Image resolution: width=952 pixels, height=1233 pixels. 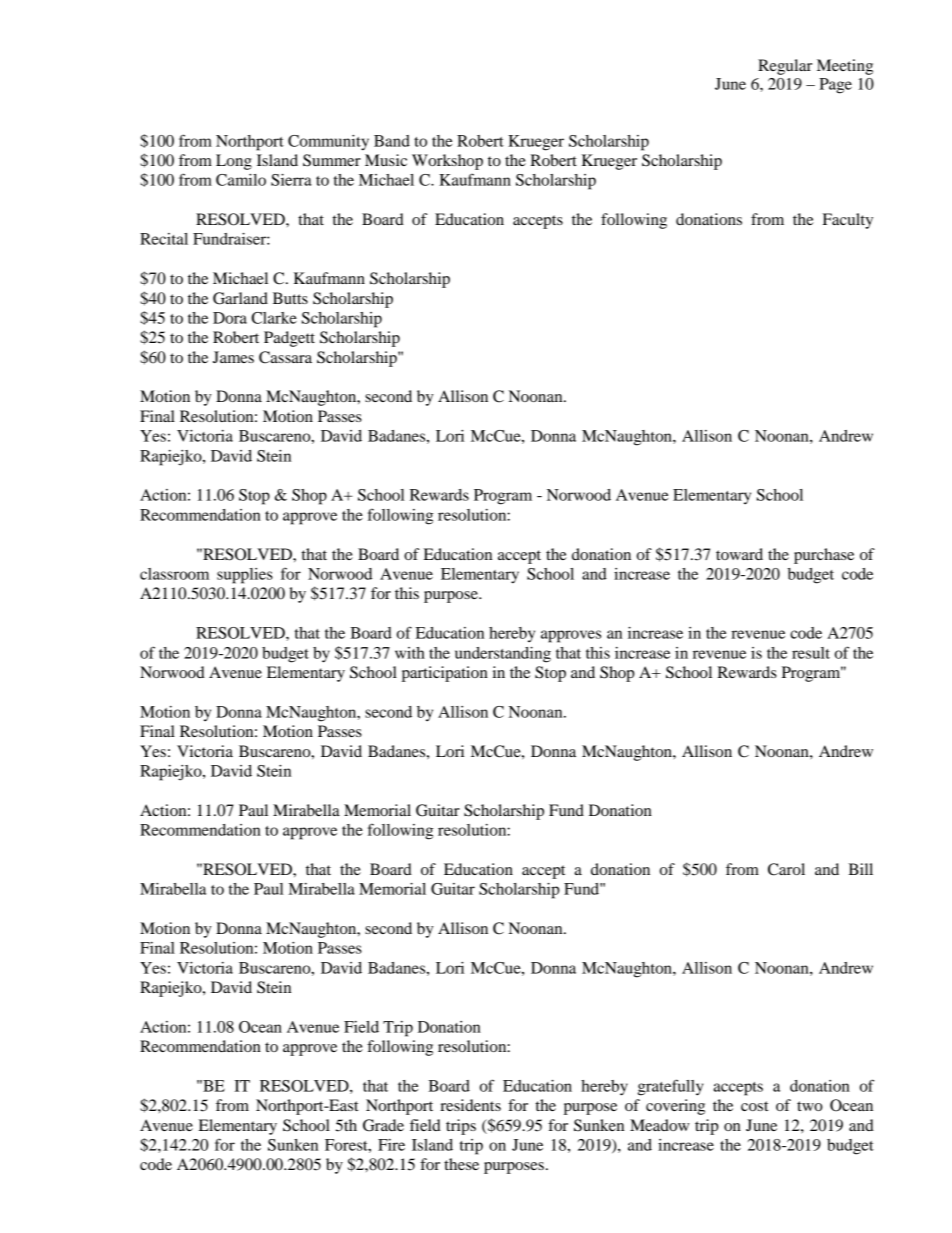 I want to click on Grade, so click(x=383, y=1125).
